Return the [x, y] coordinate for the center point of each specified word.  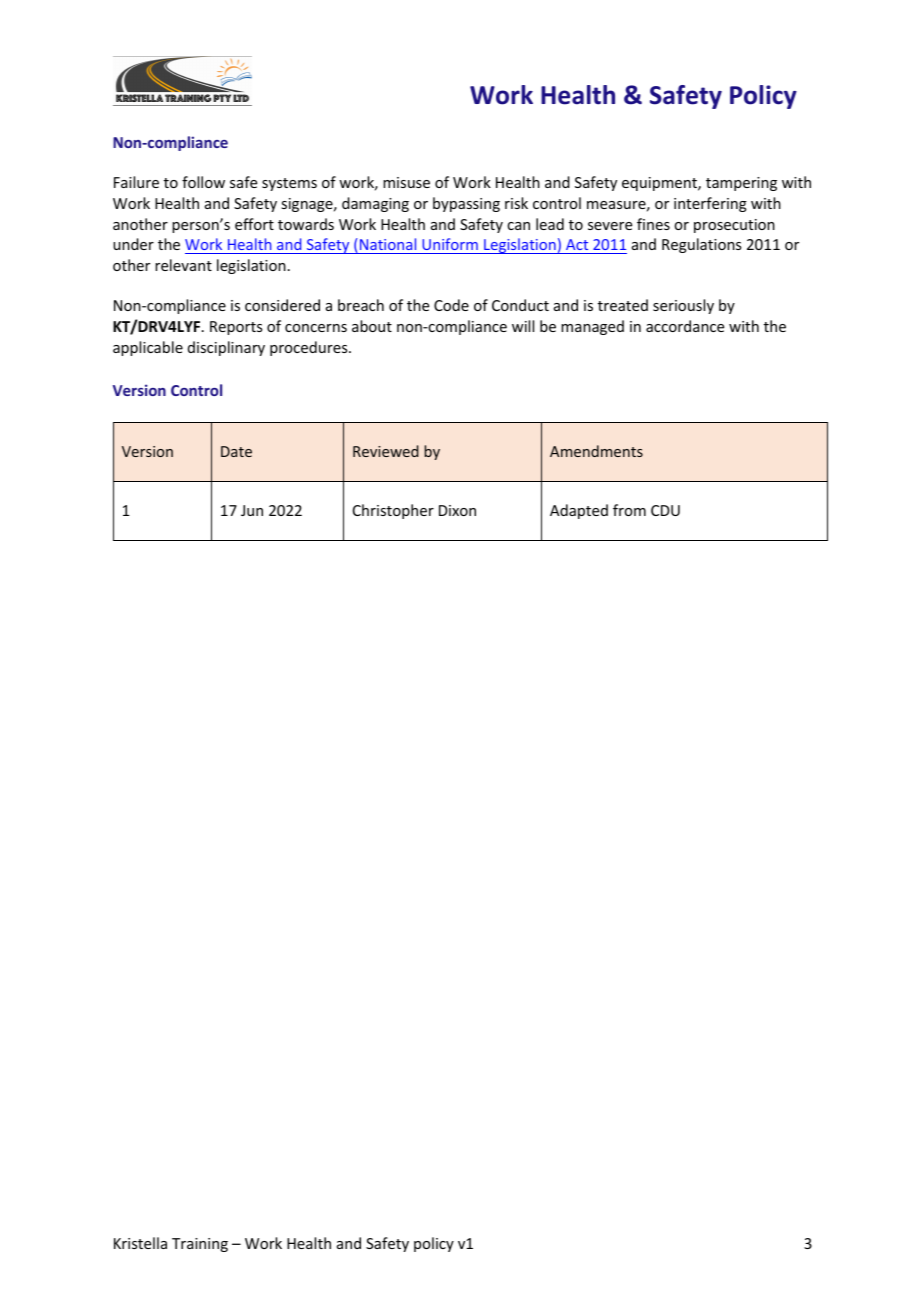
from [629, 510]
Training [200, 1245]
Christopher [393, 511]
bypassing [466, 204]
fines [653, 224]
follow [203, 182]
